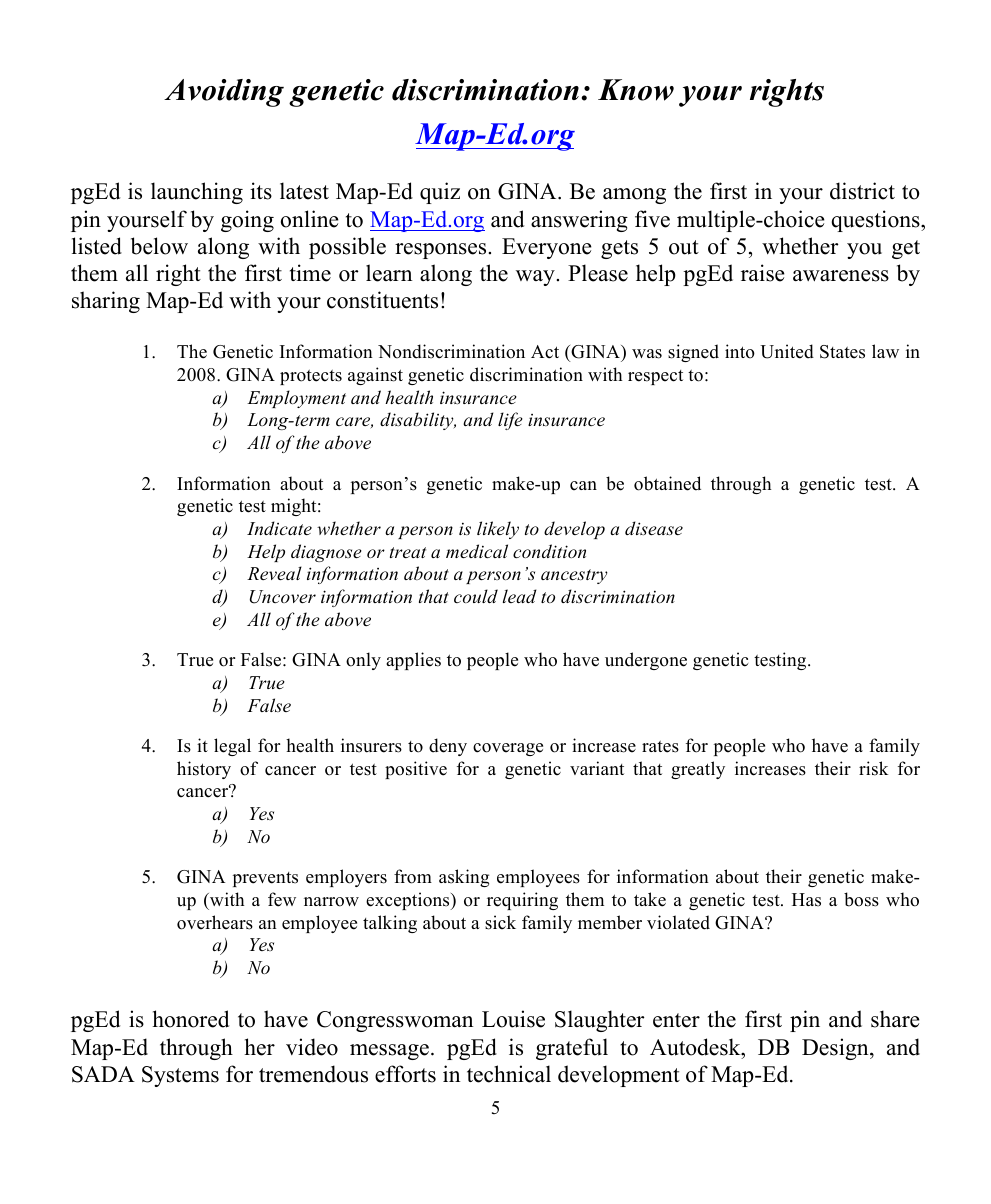  I want to click on Avoiding, so click(224, 93).
